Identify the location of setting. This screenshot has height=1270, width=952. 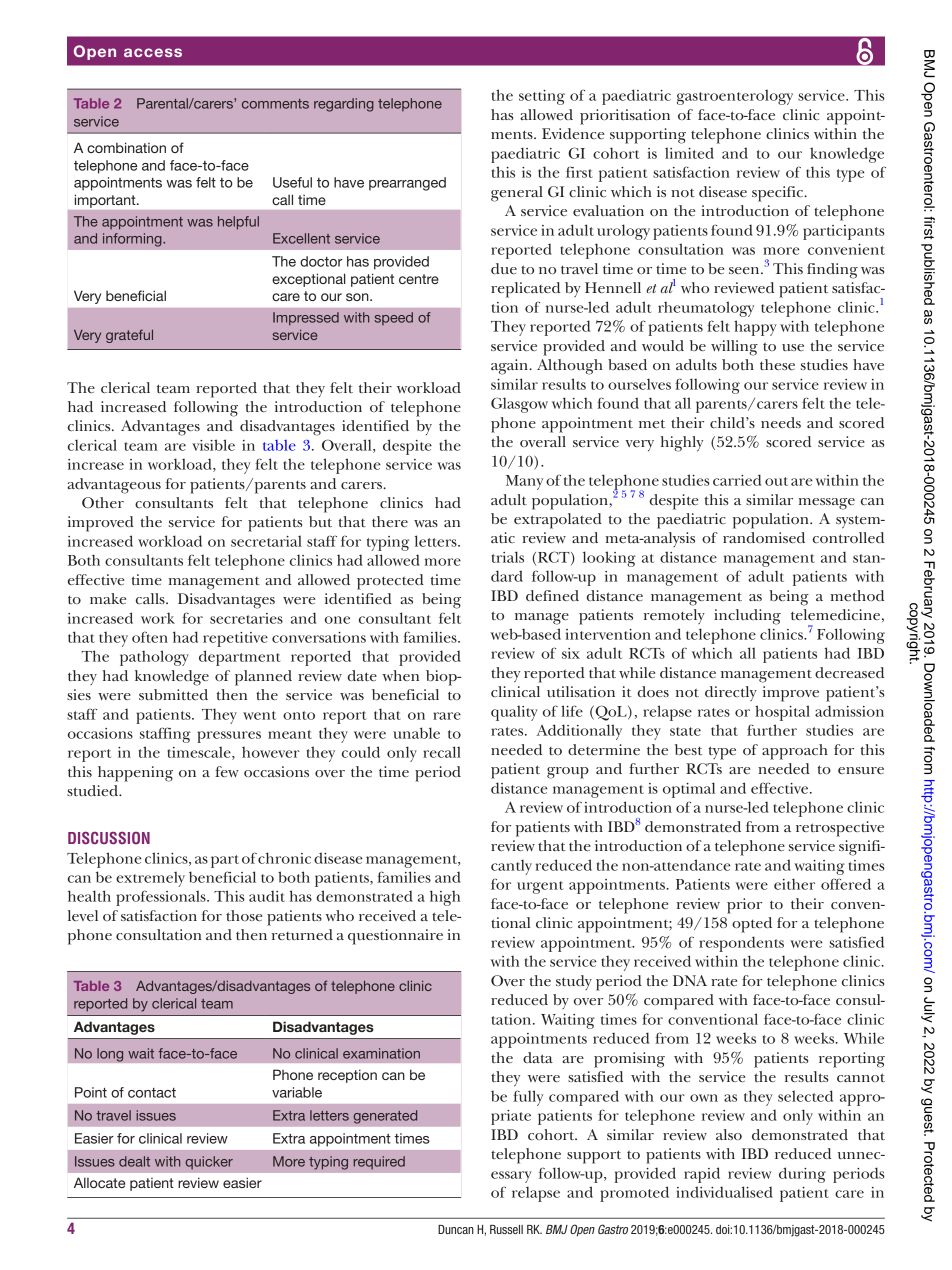
(542, 97).
